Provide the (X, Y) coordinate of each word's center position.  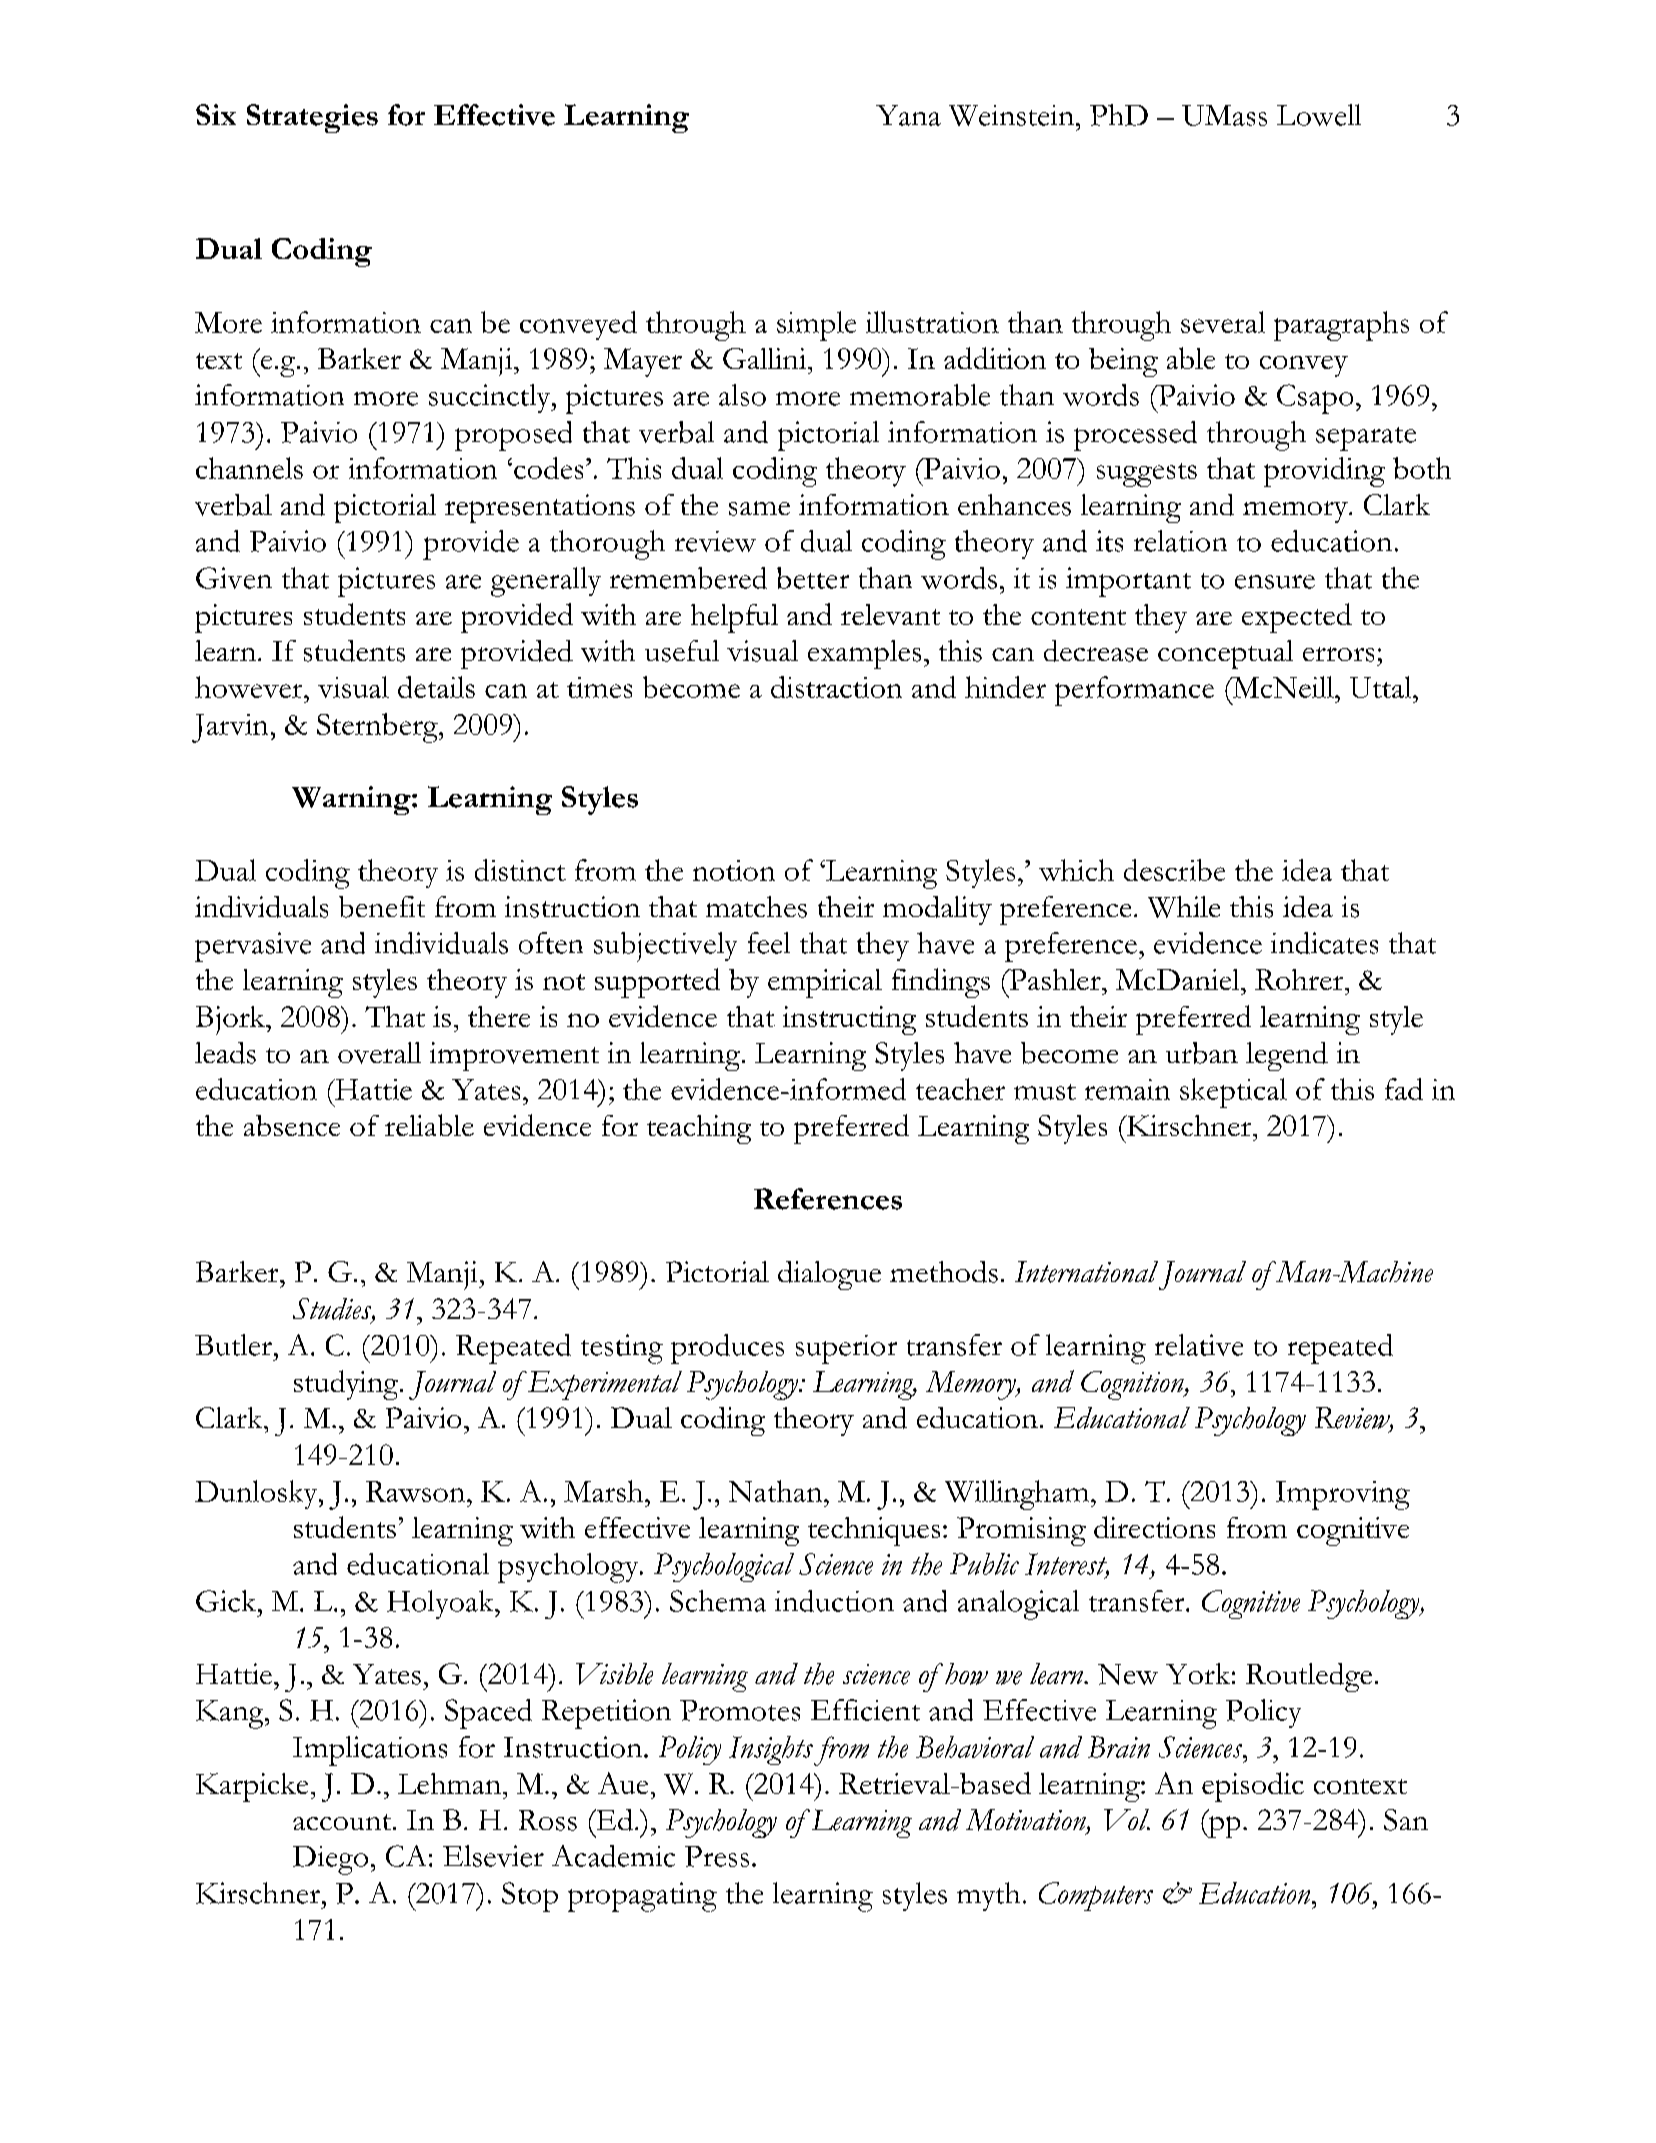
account (343, 1822)
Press (717, 1856)
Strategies (312, 118)
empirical (825, 983)
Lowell (1319, 115)
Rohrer (1300, 979)
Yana (908, 115)
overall (379, 1053)
